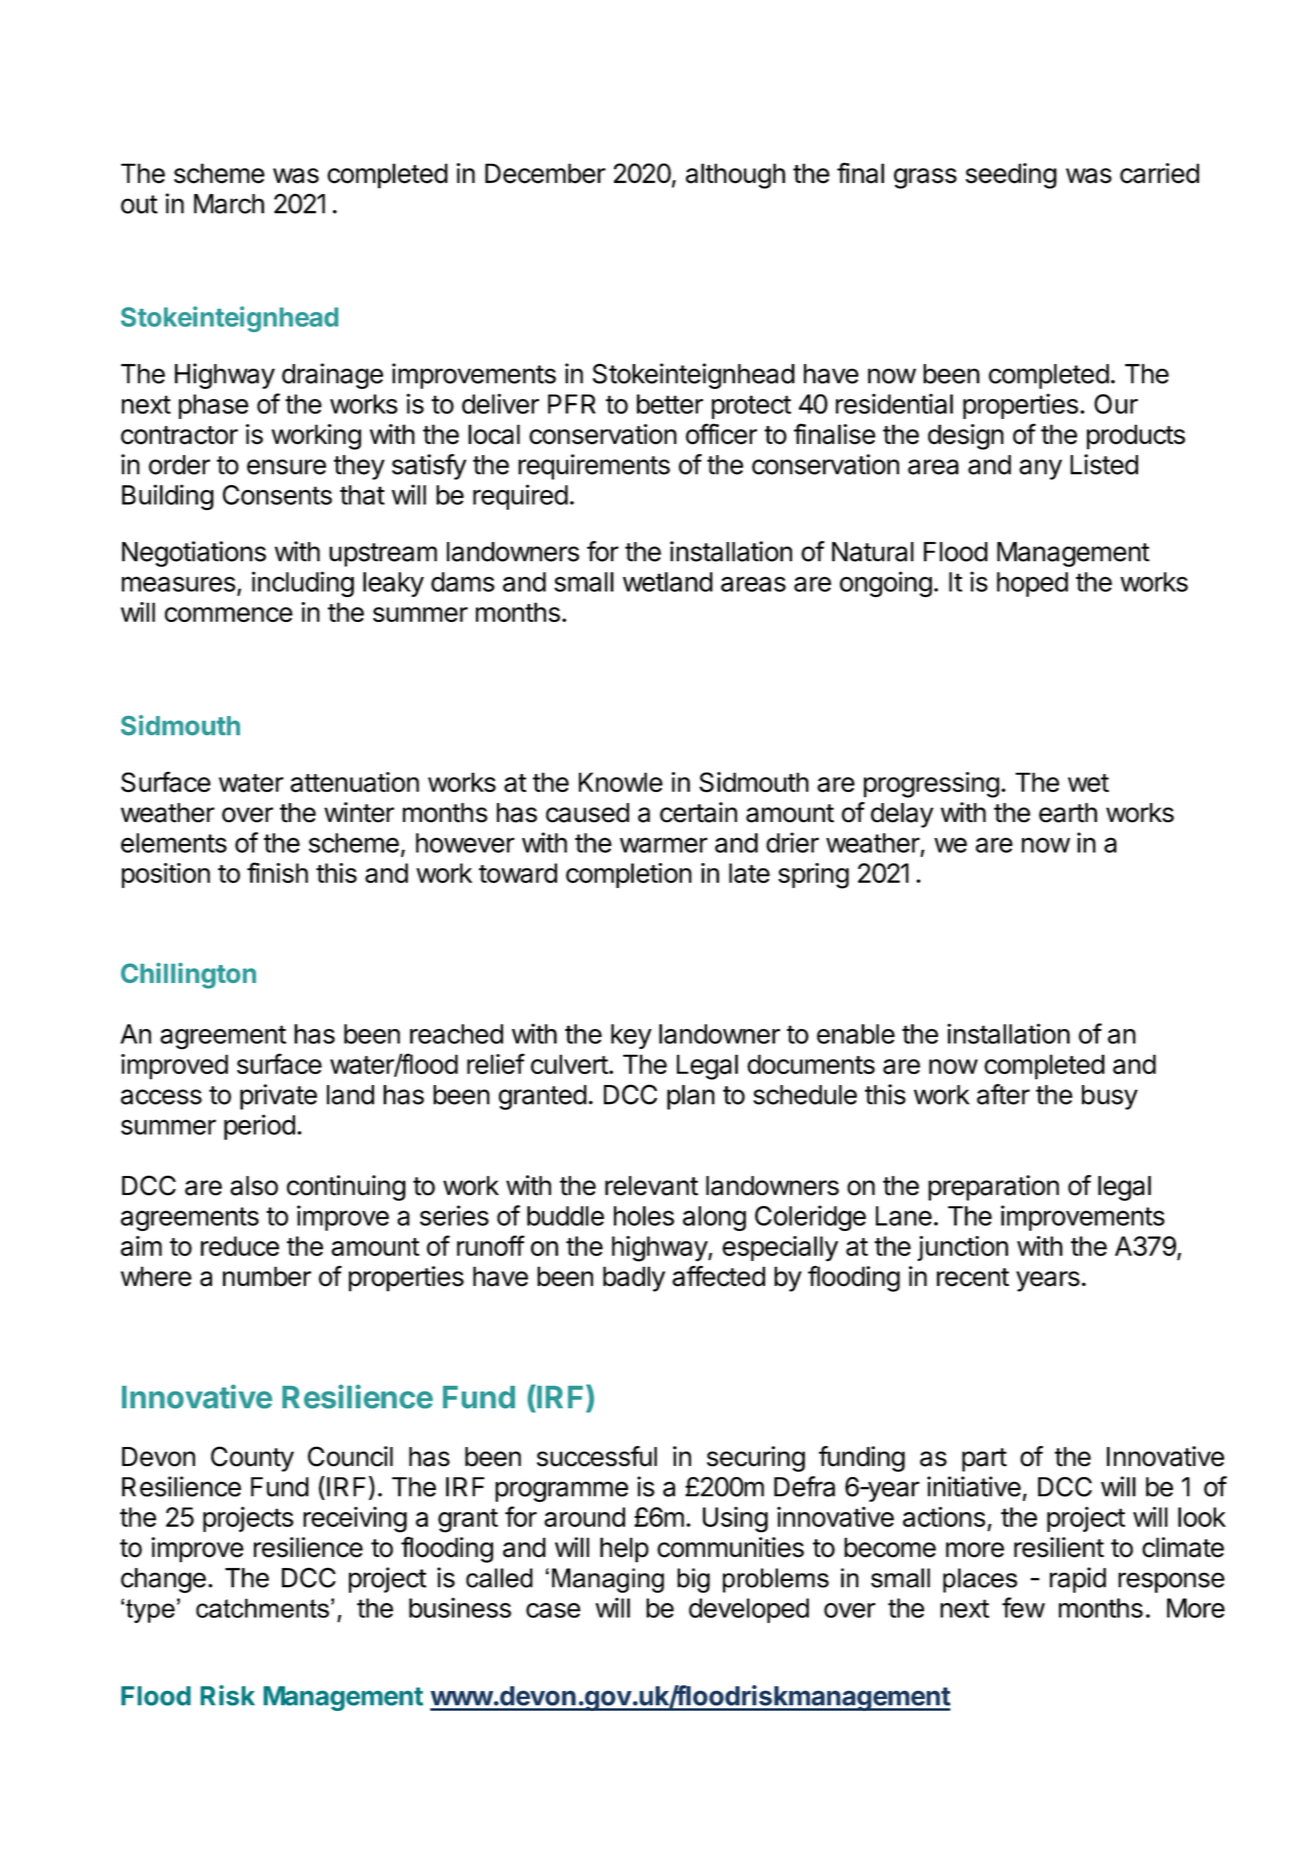  Describe the element at coordinates (229, 204) in the image. I see `March` at that location.
